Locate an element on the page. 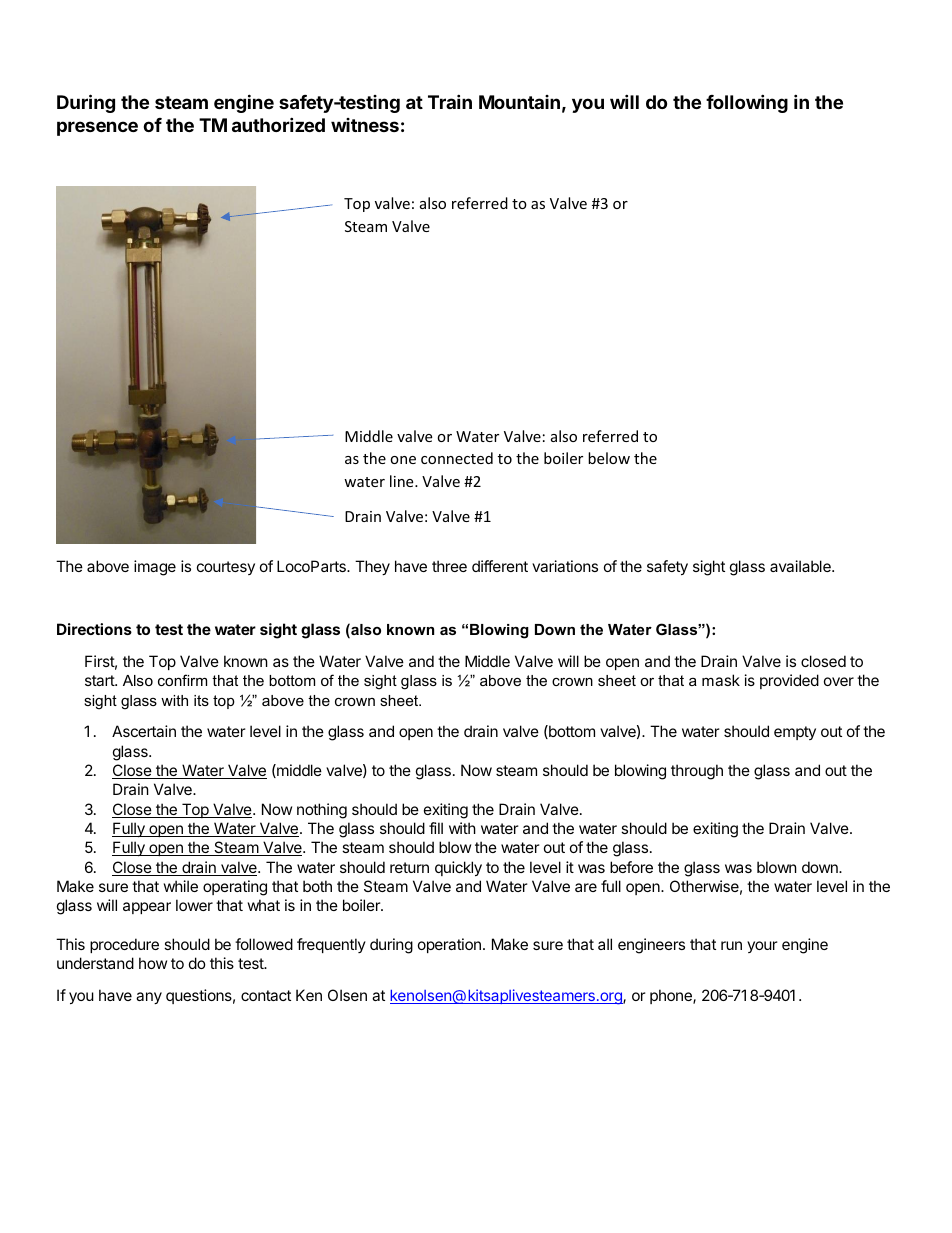 This page has height=1233, width=952. three is located at coordinates (449, 566).
